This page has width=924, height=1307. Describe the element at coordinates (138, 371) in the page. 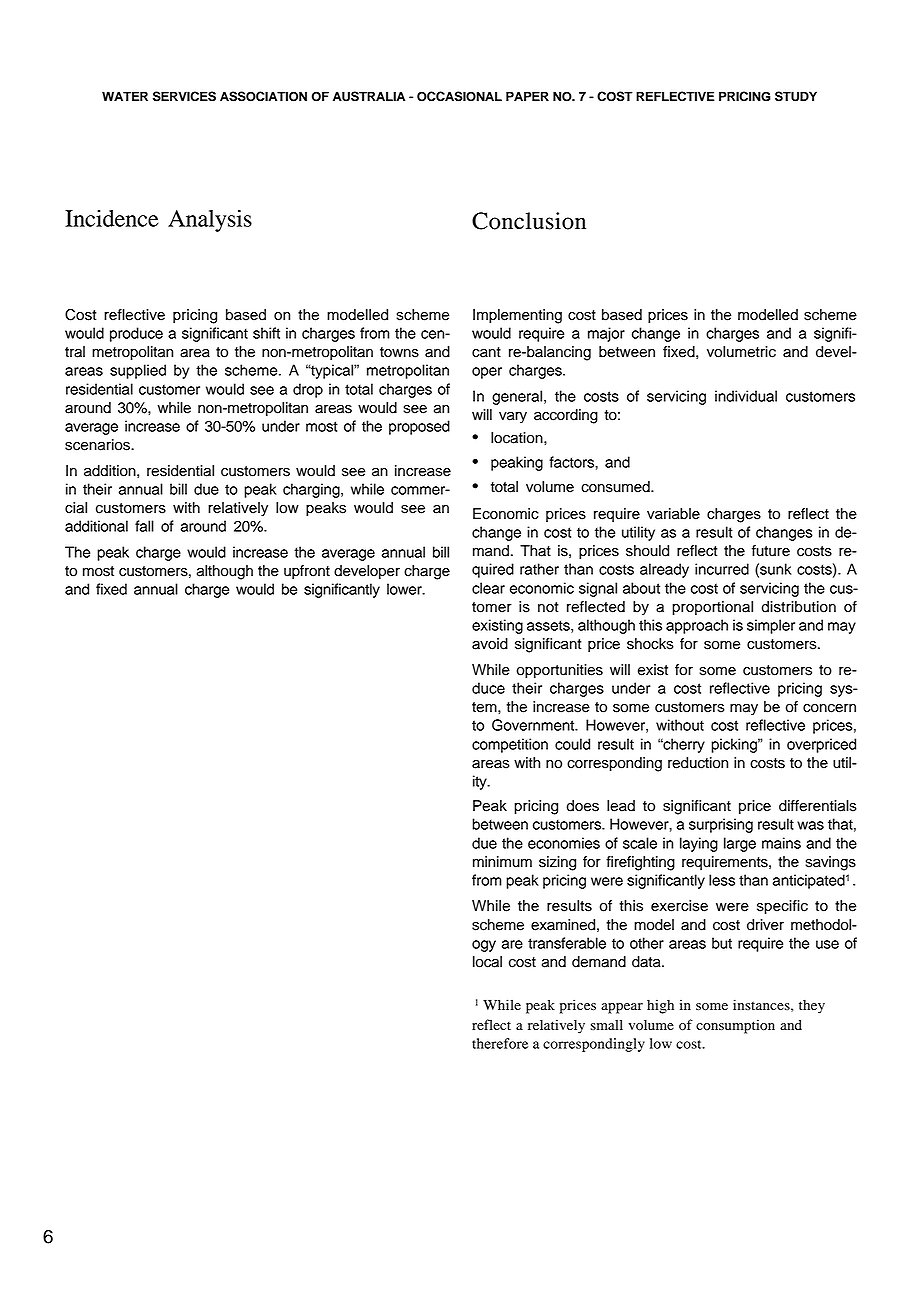

I see `supplied` at that location.
